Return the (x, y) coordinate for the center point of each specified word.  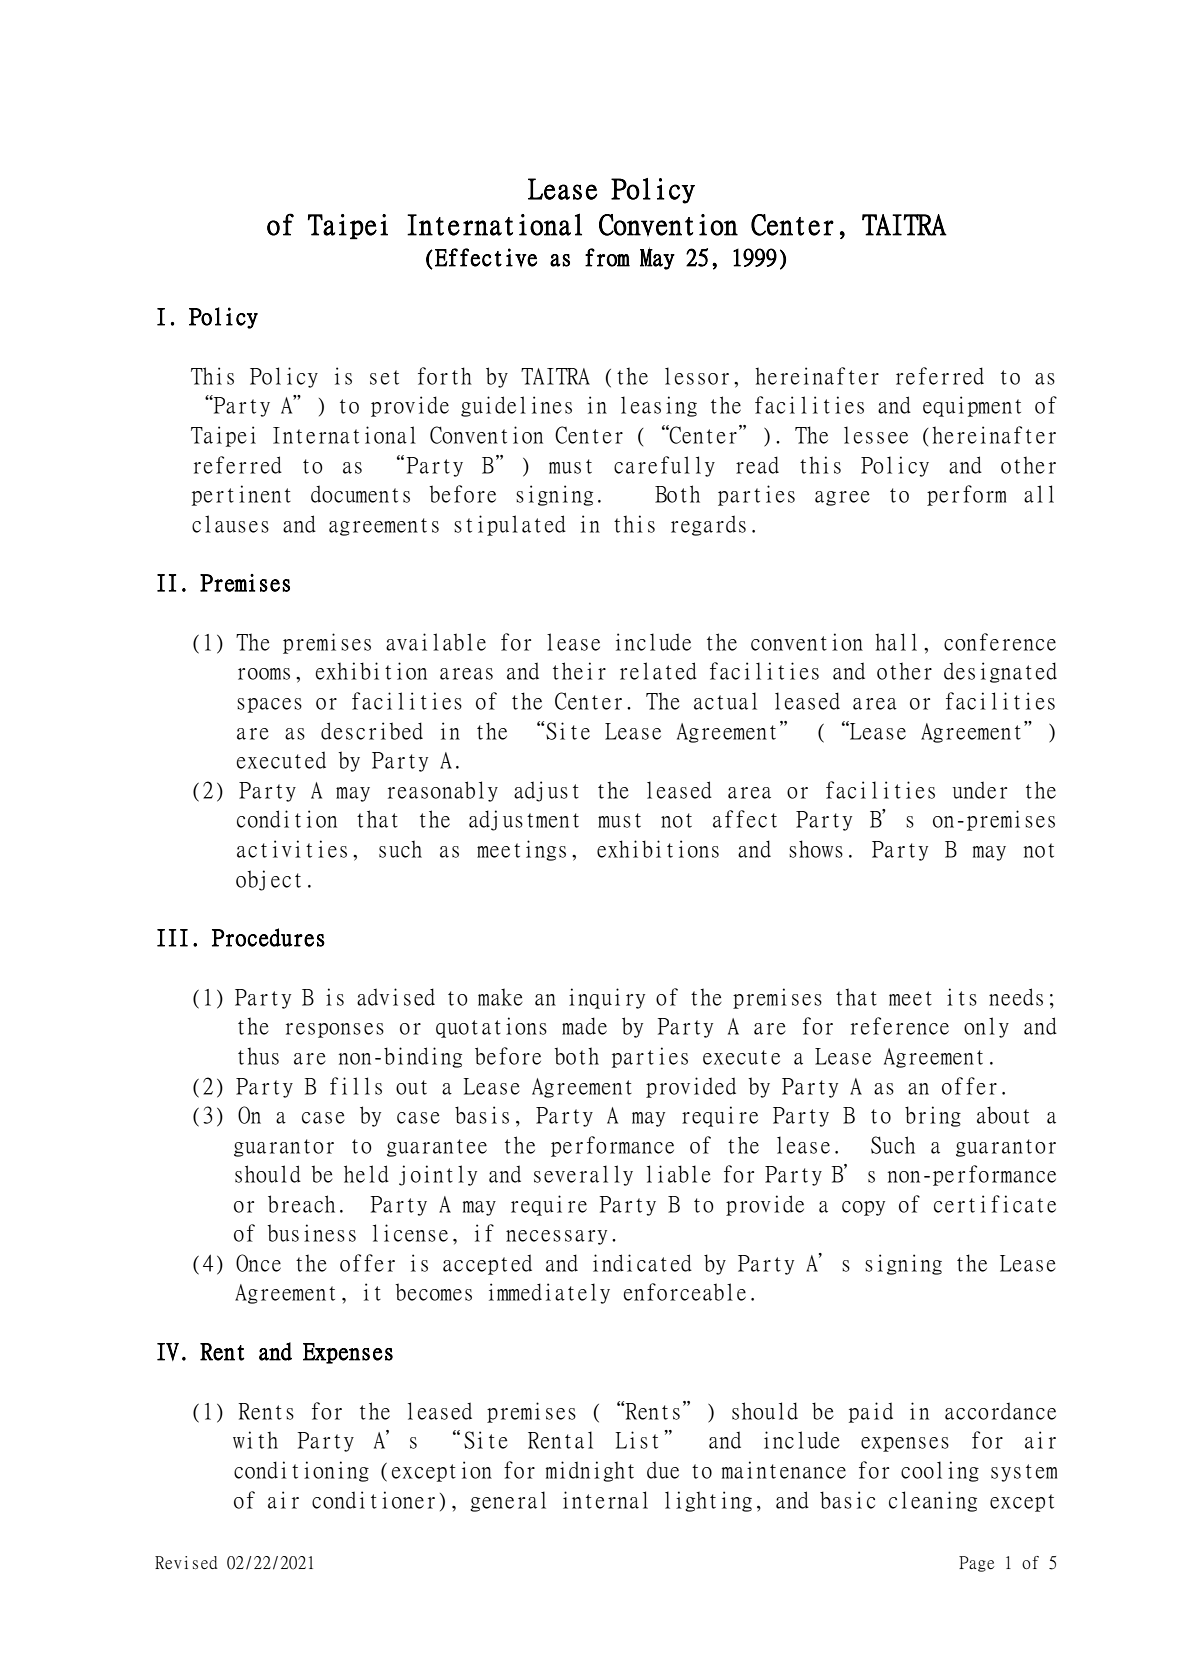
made (584, 1026)
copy (863, 1208)
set (384, 377)
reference (900, 1026)
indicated (642, 1263)
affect (745, 819)
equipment (972, 406)
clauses (230, 524)
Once (258, 1263)
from (607, 257)
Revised (186, 1562)
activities (292, 849)
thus (258, 1056)
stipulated (510, 525)
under (979, 790)
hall (896, 642)
